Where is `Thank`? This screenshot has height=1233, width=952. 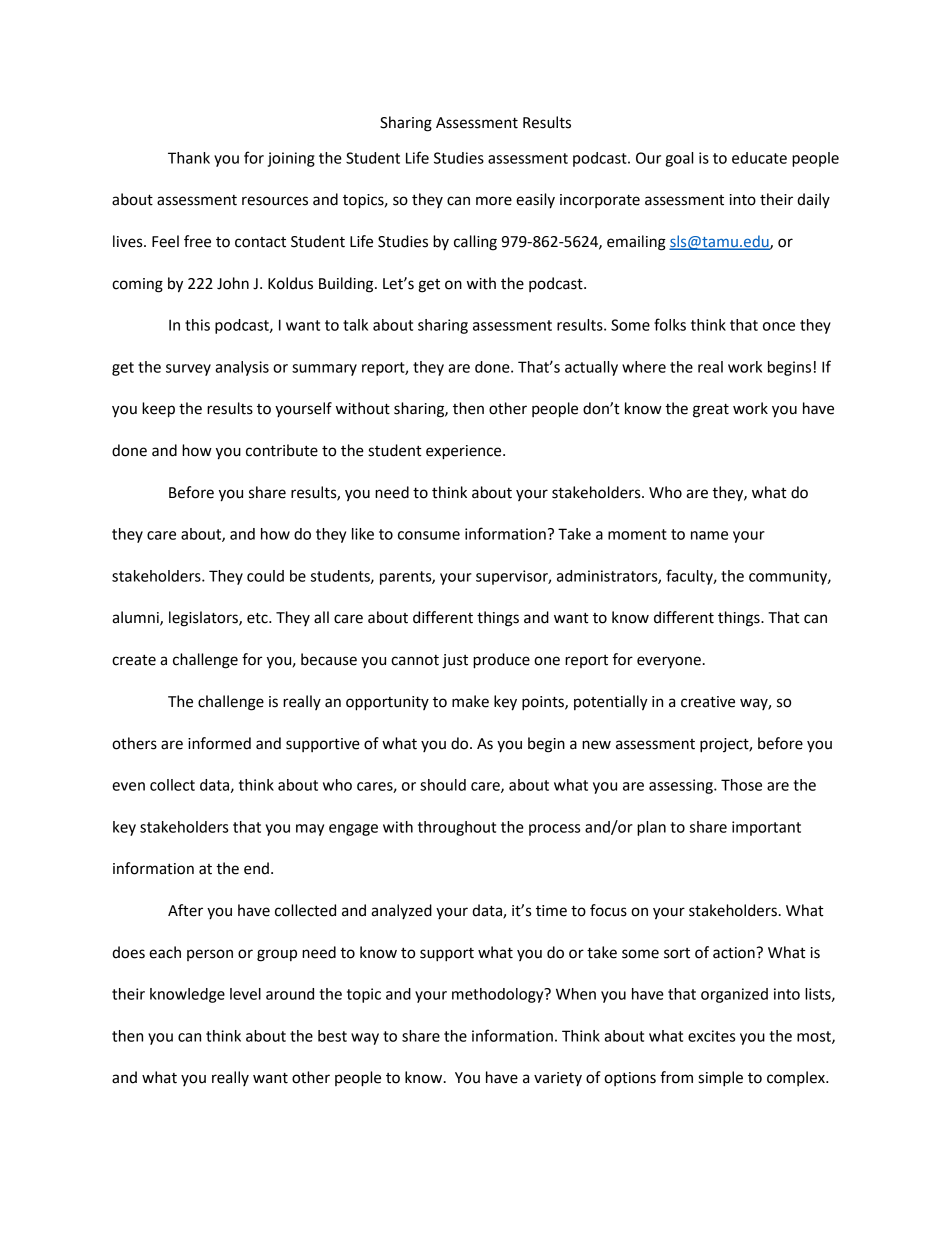
Thank is located at coordinates (189, 158).
